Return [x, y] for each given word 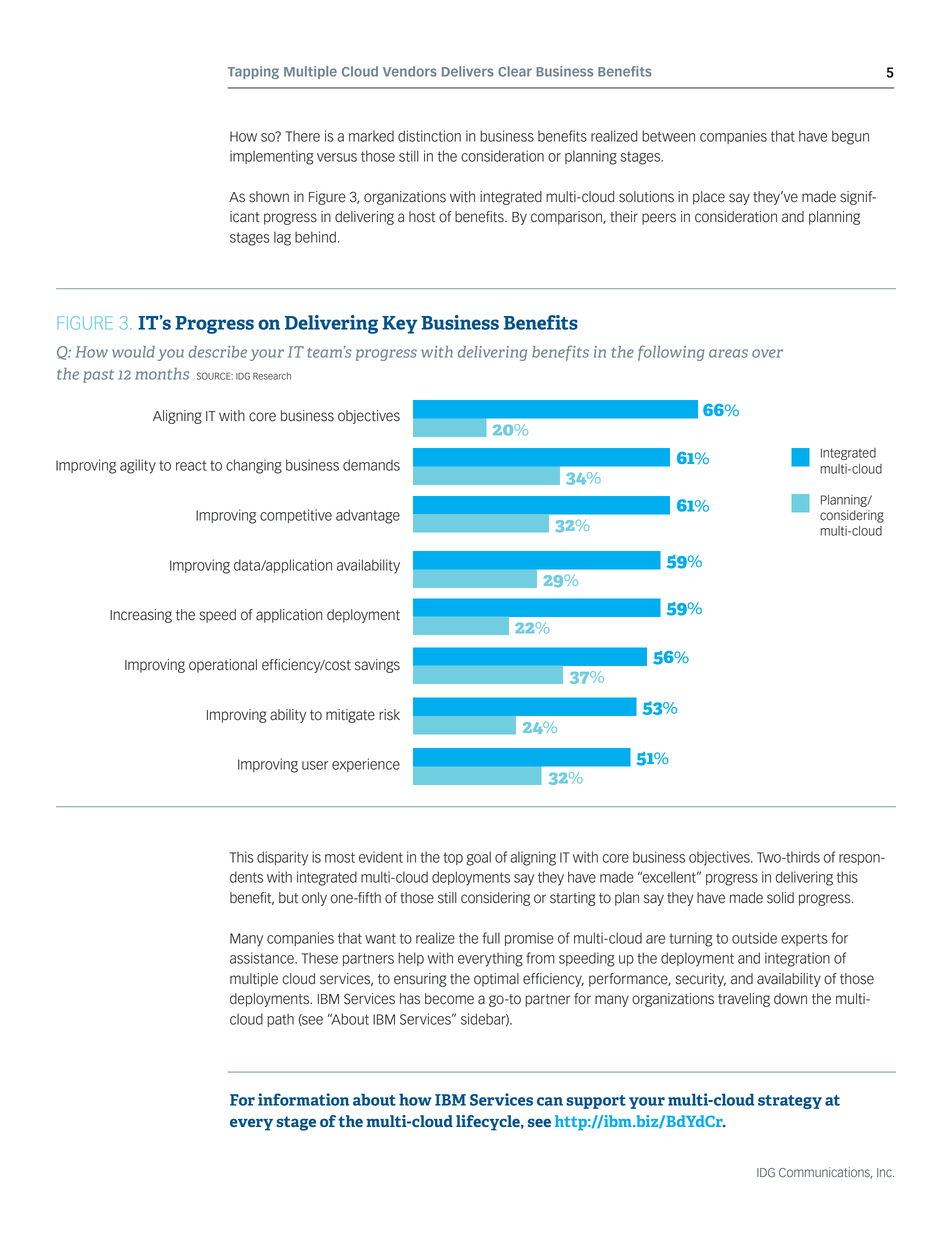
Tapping [253, 72]
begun [850, 137]
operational [223, 666]
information [303, 1099]
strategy [790, 1102]
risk [389, 715]
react [191, 465]
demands [371, 465]
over [767, 353]
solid [780, 898]
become [449, 999]
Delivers [468, 71]
